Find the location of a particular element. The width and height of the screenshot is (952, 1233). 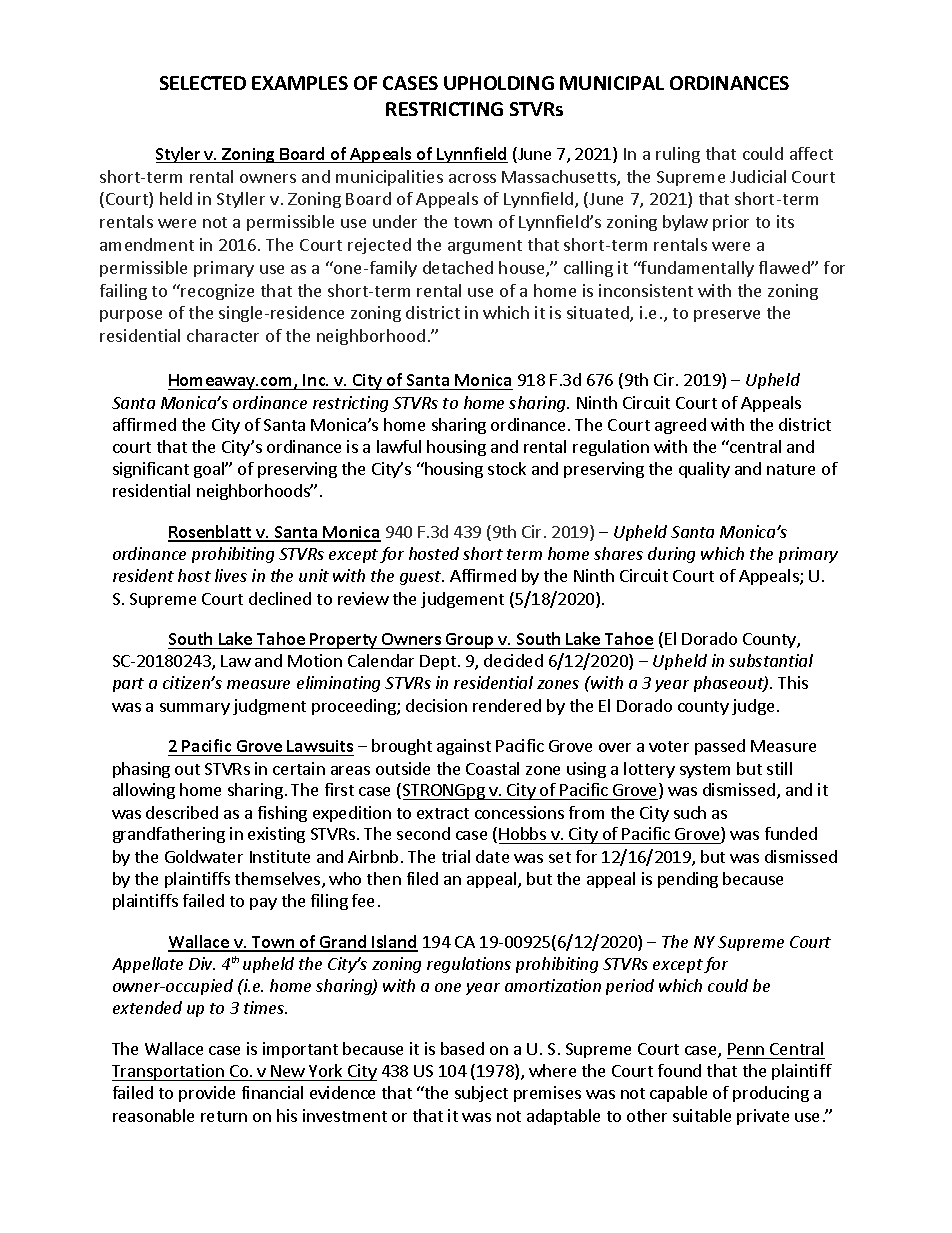

subject is located at coordinates (481, 1094).
